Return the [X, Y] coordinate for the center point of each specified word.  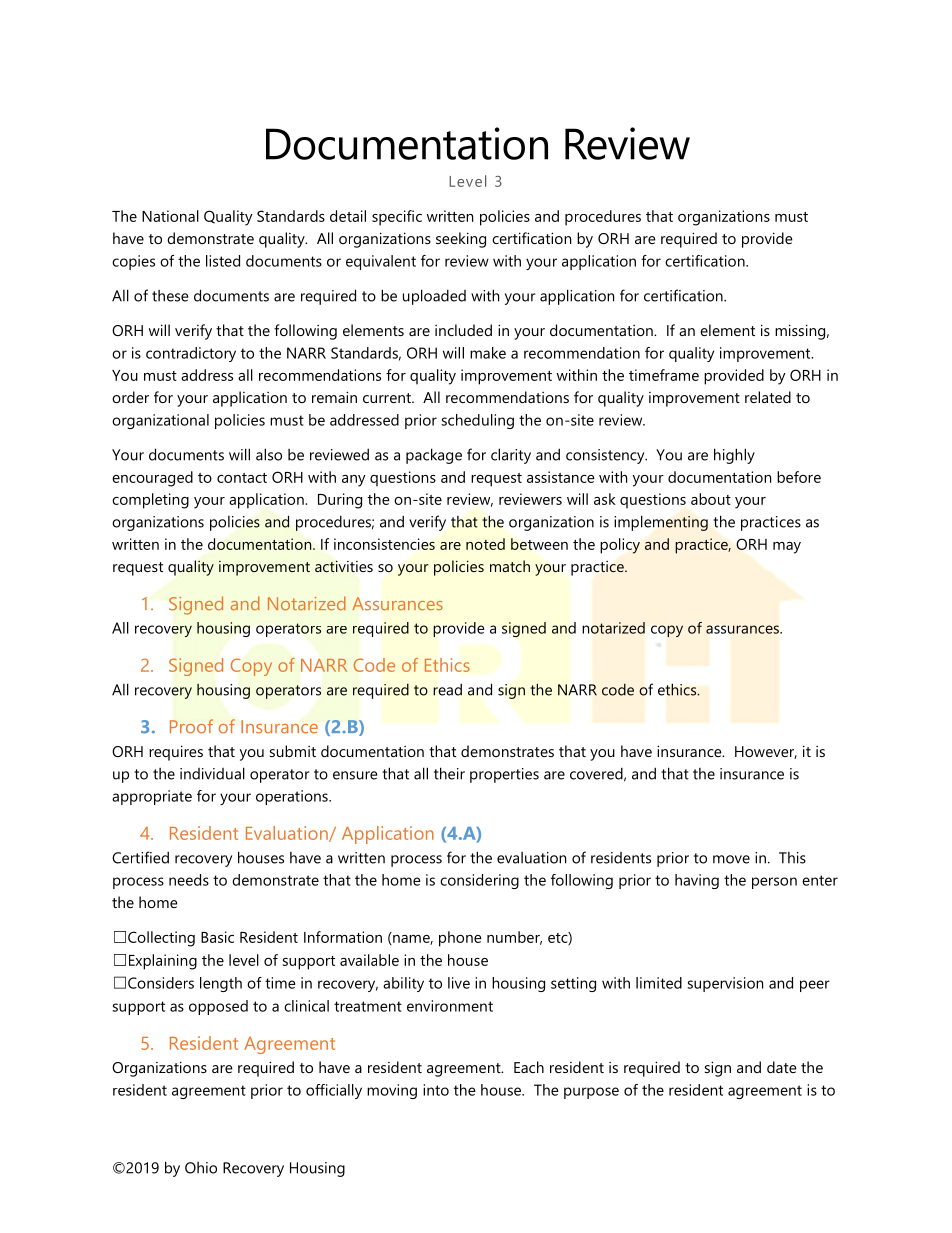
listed [223, 261]
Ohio [201, 1168]
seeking [461, 240]
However [766, 752]
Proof [191, 726]
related [768, 397]
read [447, 689]
